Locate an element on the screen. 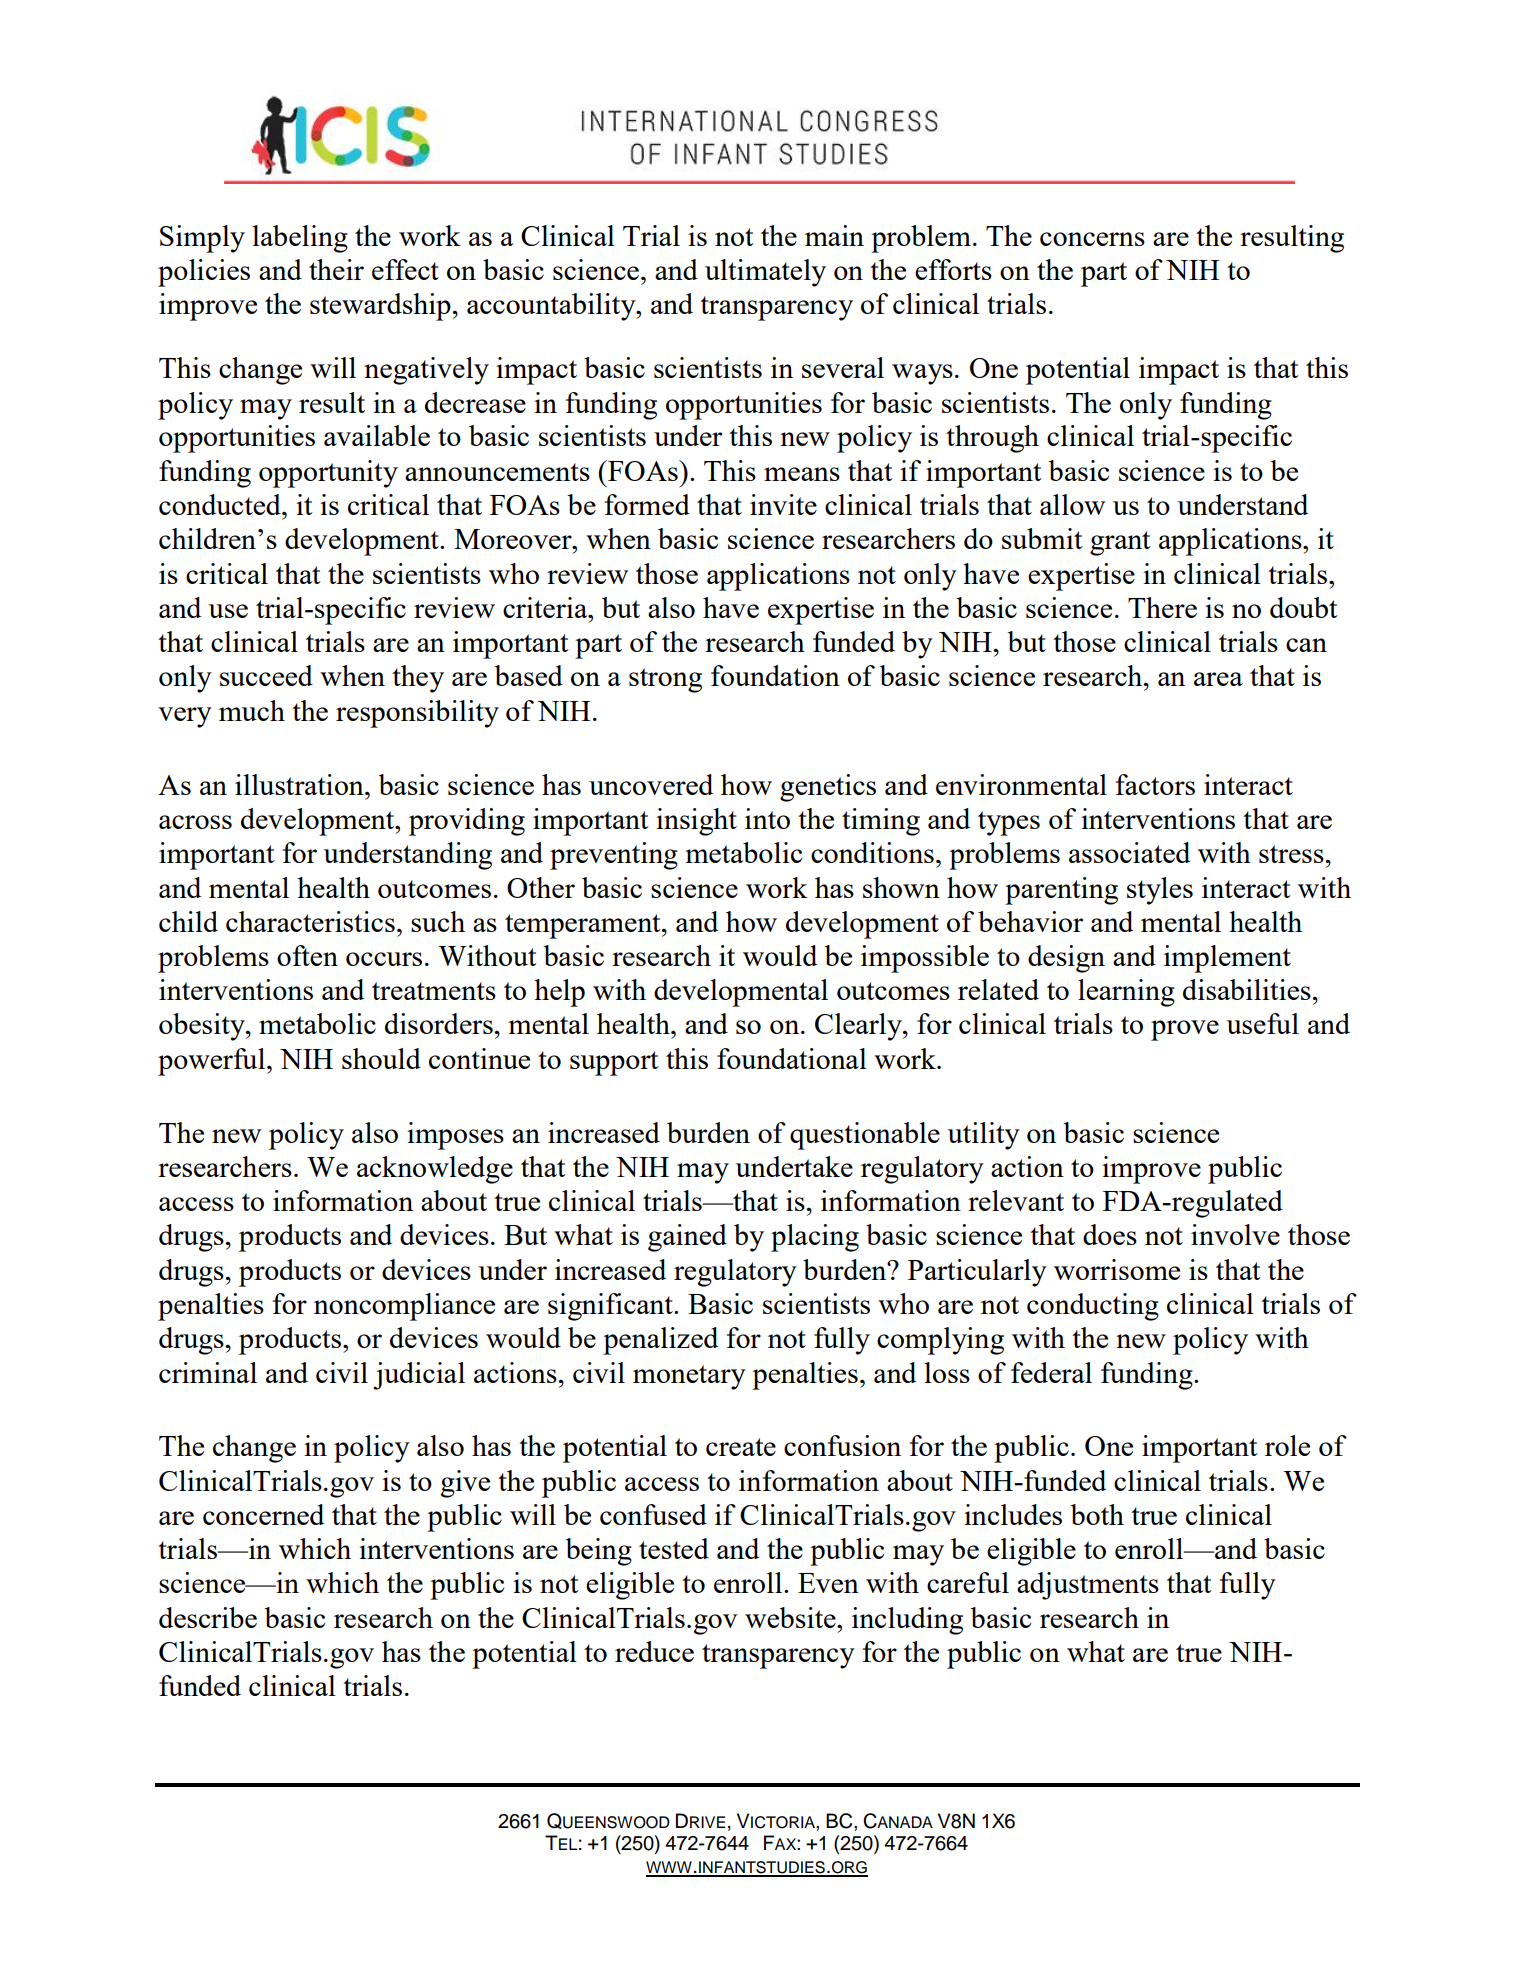  their is located at coordinates (336, 269).
